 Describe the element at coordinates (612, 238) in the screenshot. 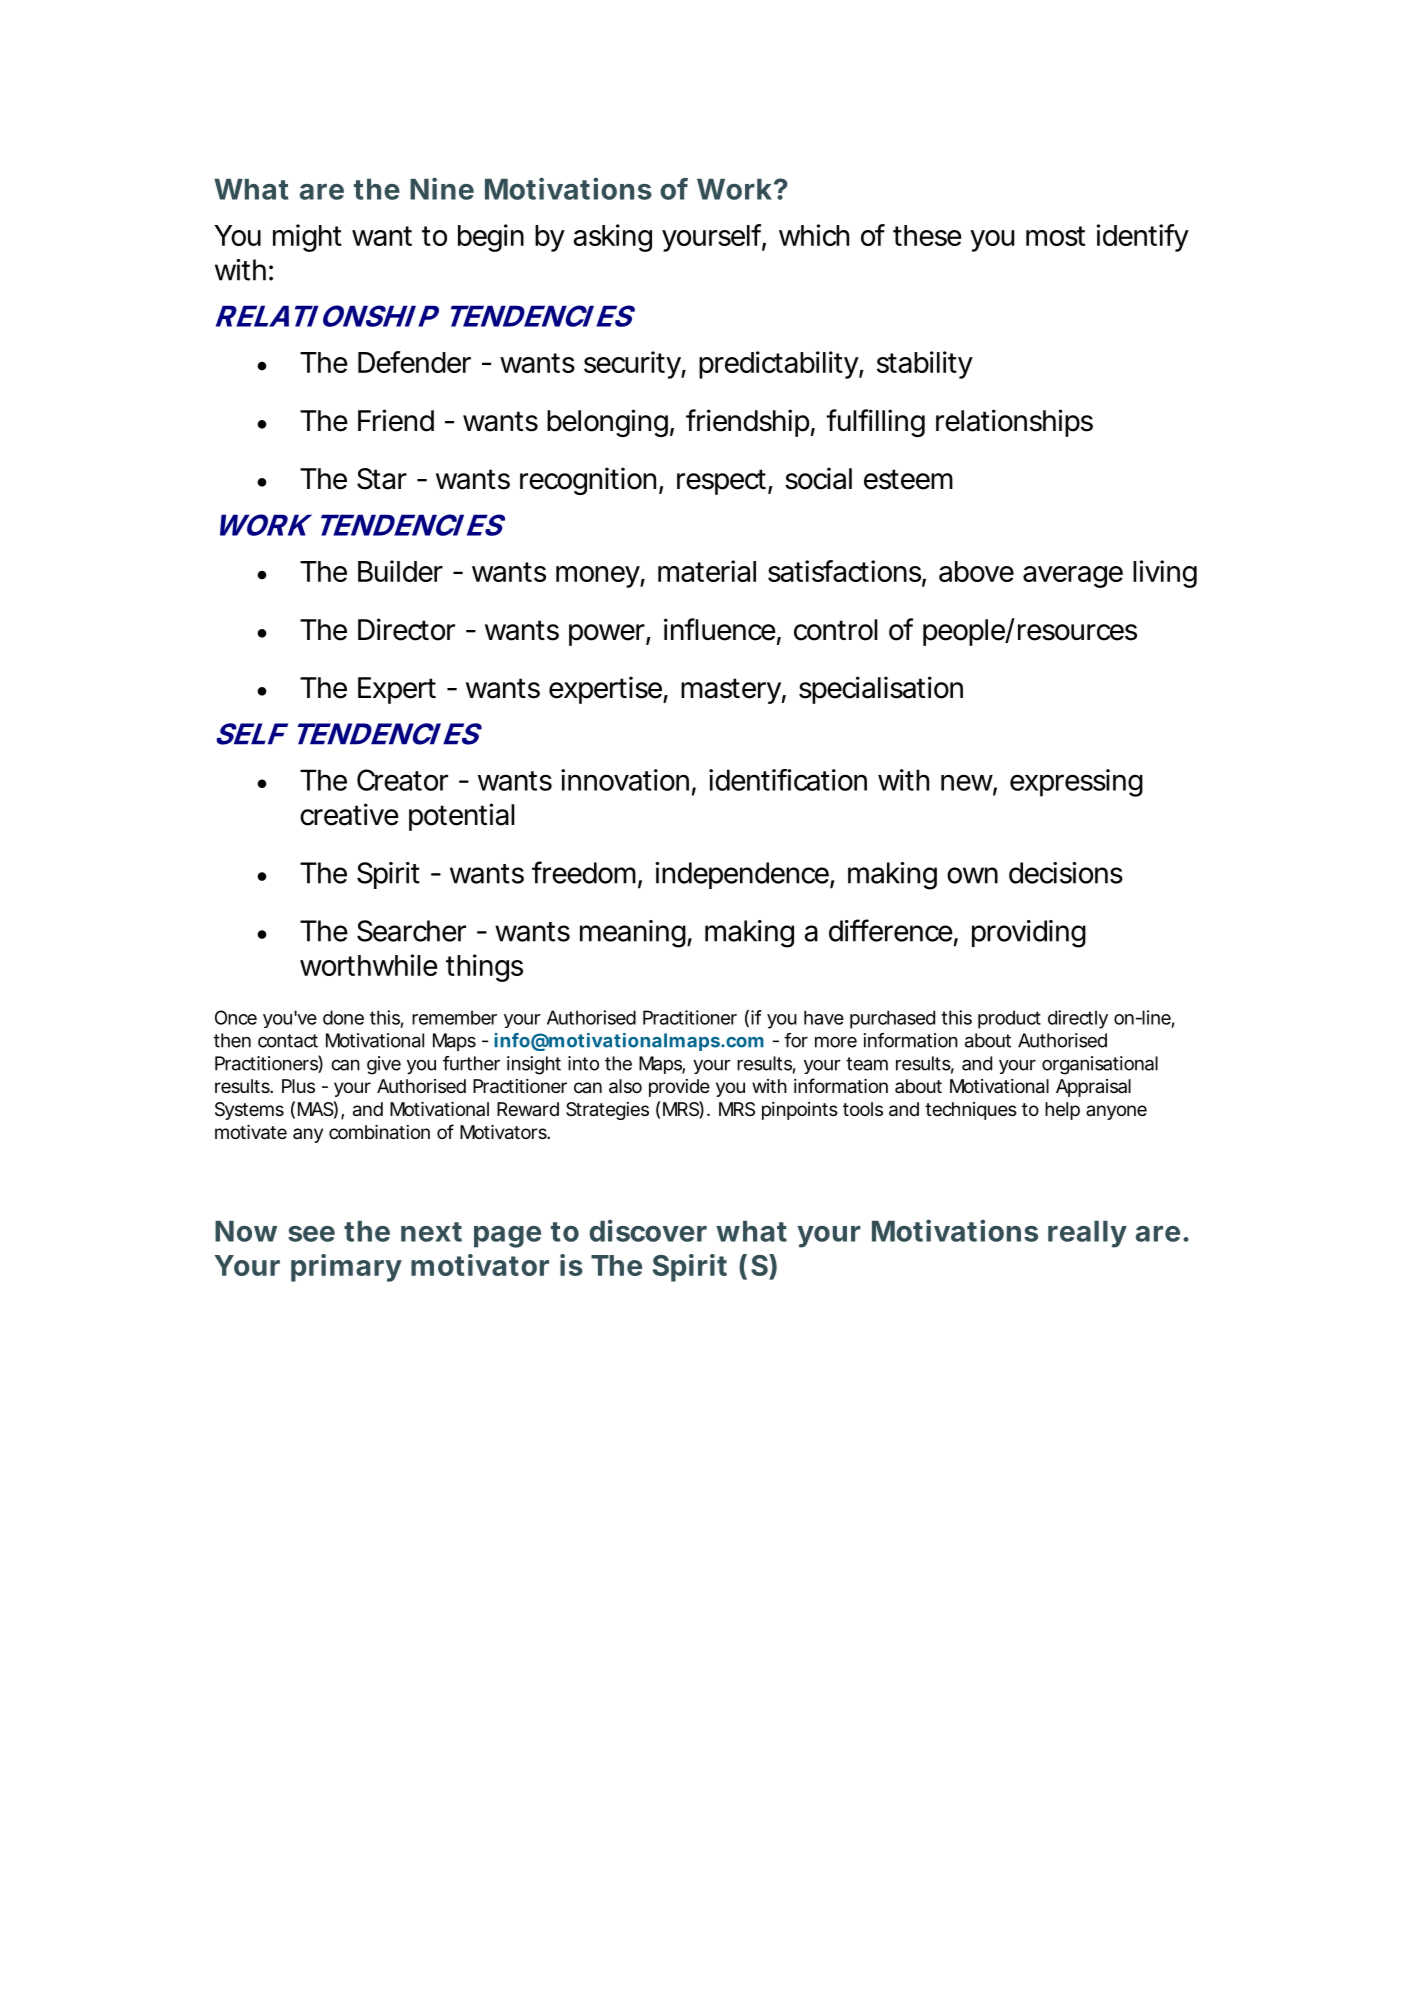

I see `asking` at that location.
